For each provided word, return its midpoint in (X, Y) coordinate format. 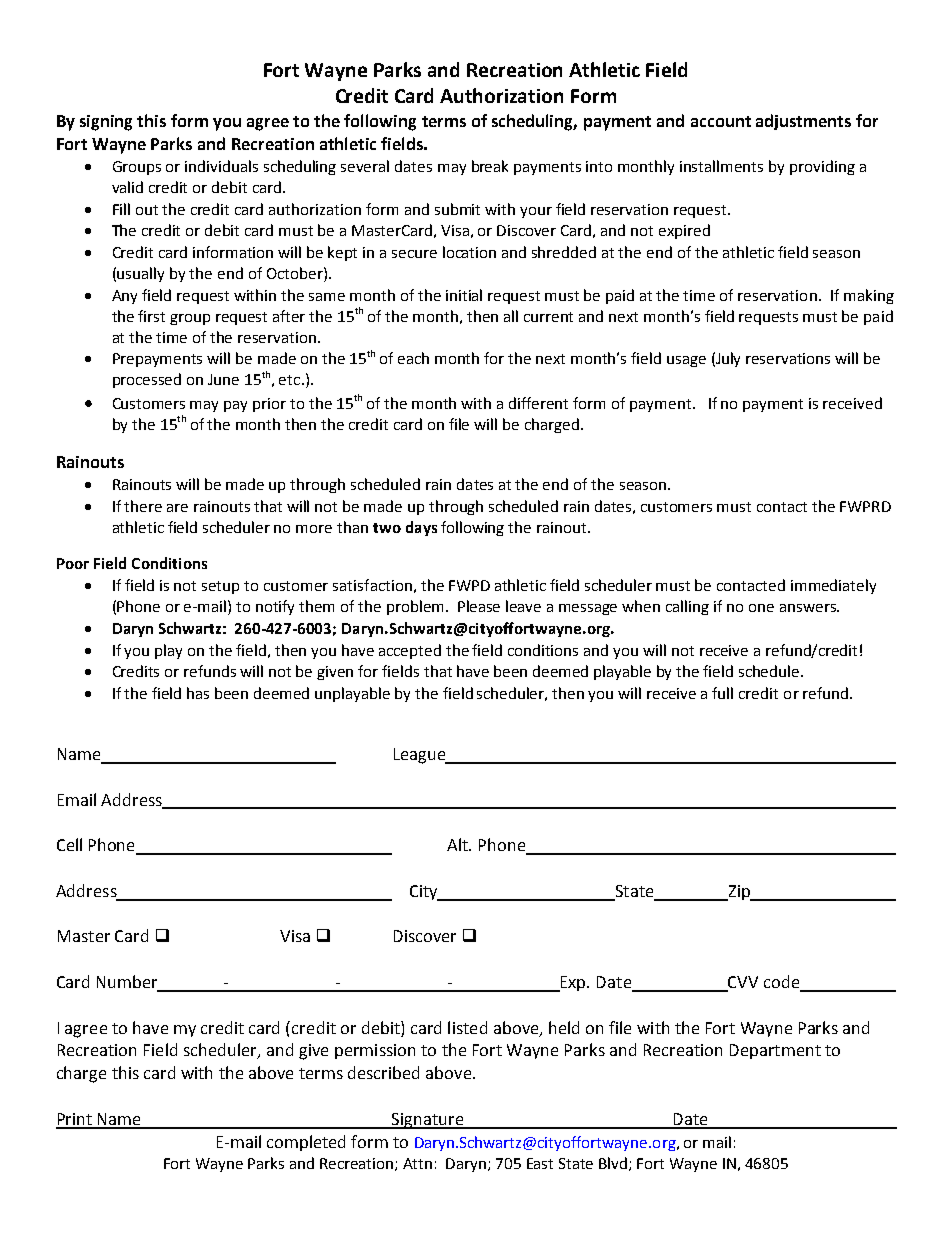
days (421, 528)
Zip (739, 893)
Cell (69, 844)
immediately (833, 586)
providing (822, 167)
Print (75, 1120)
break (490, 166)
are (177, 508)
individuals (221, 166)
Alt (459, 844)
